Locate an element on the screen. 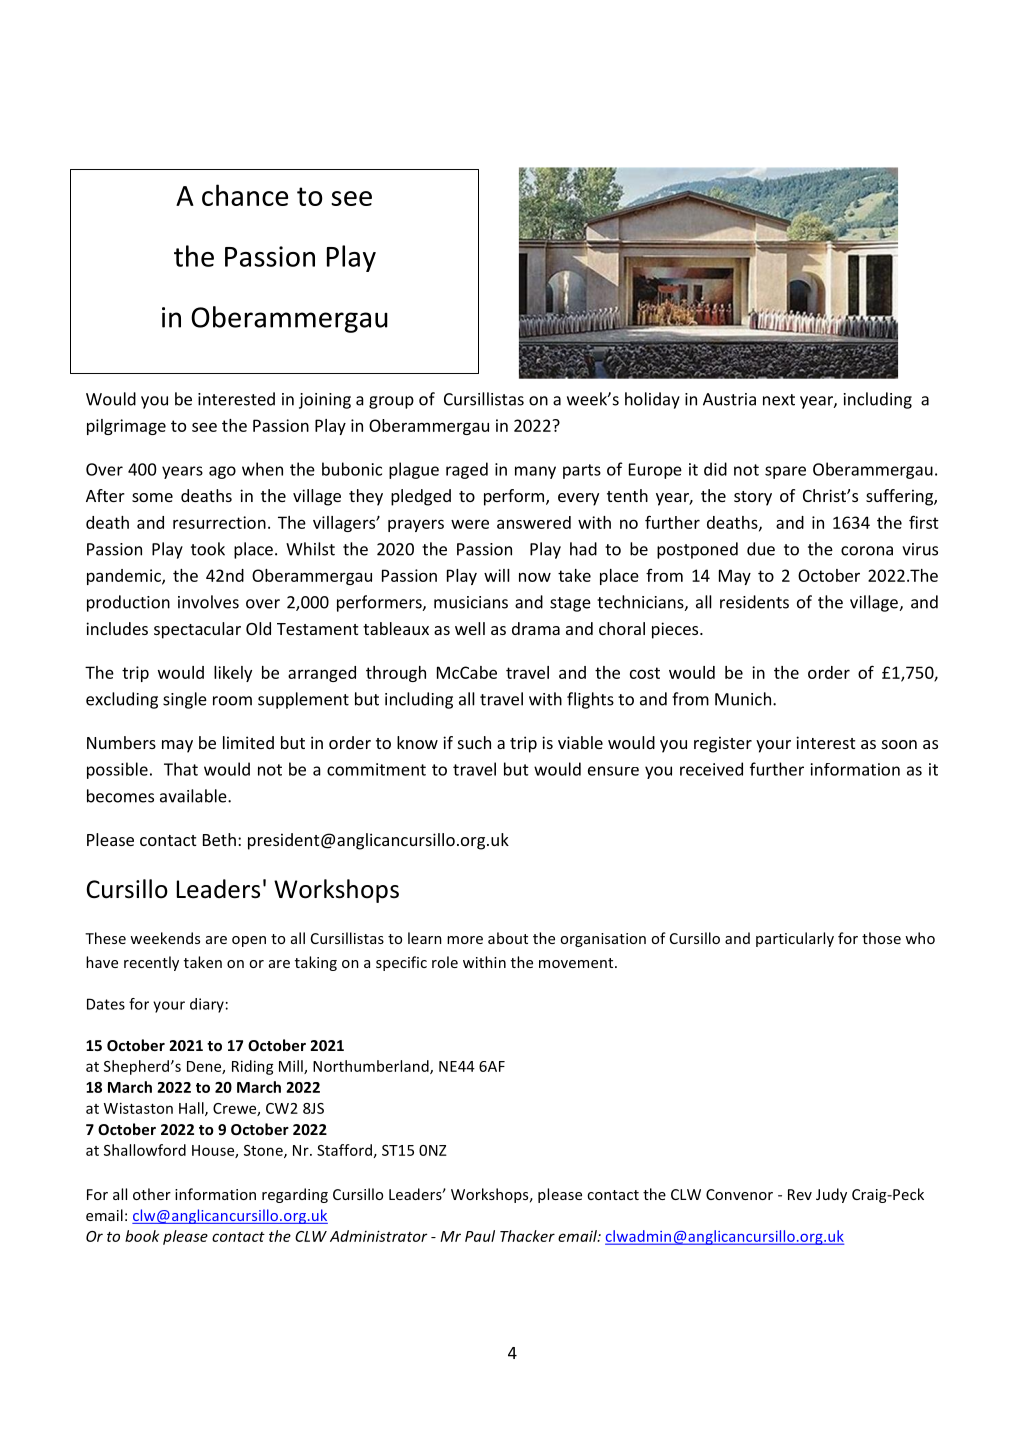  particularly is located at coordinates (795, 939).
